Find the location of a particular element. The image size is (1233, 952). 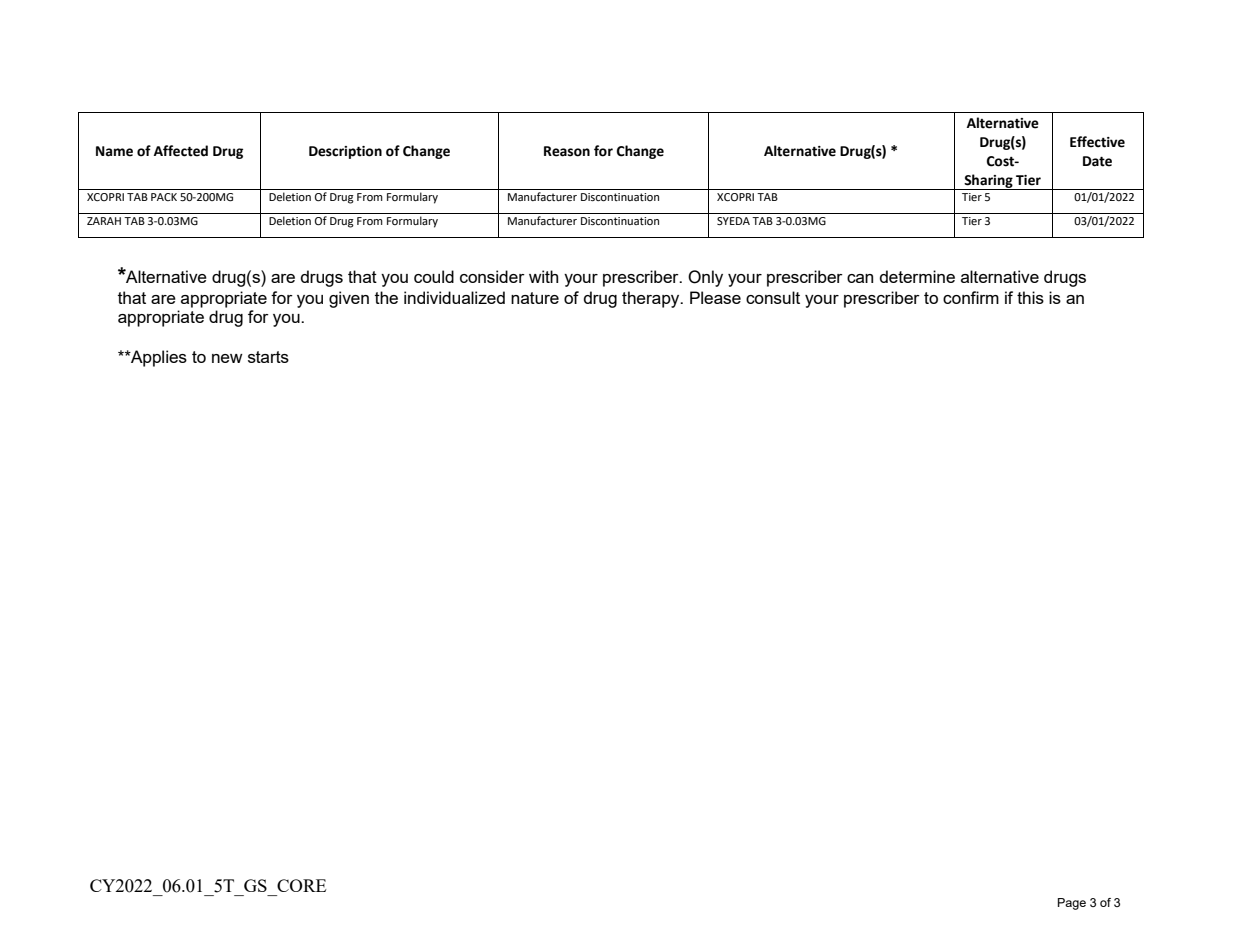

this is located at coordinates (1030, 297).
